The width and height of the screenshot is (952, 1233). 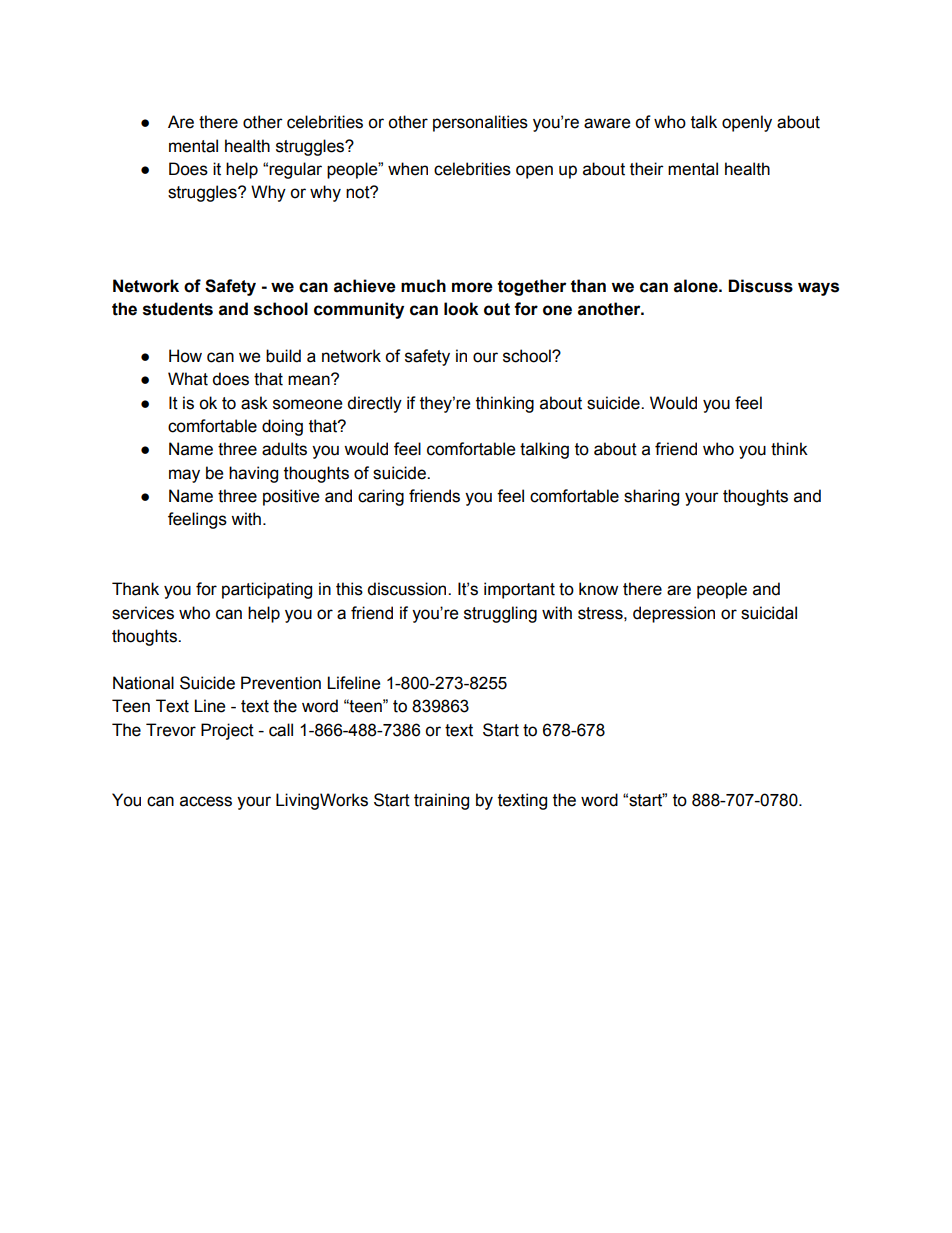 What do you see at coordinates (480, 123) in the screenshot?
I see `personalities` at bounding box center [480, 123].
